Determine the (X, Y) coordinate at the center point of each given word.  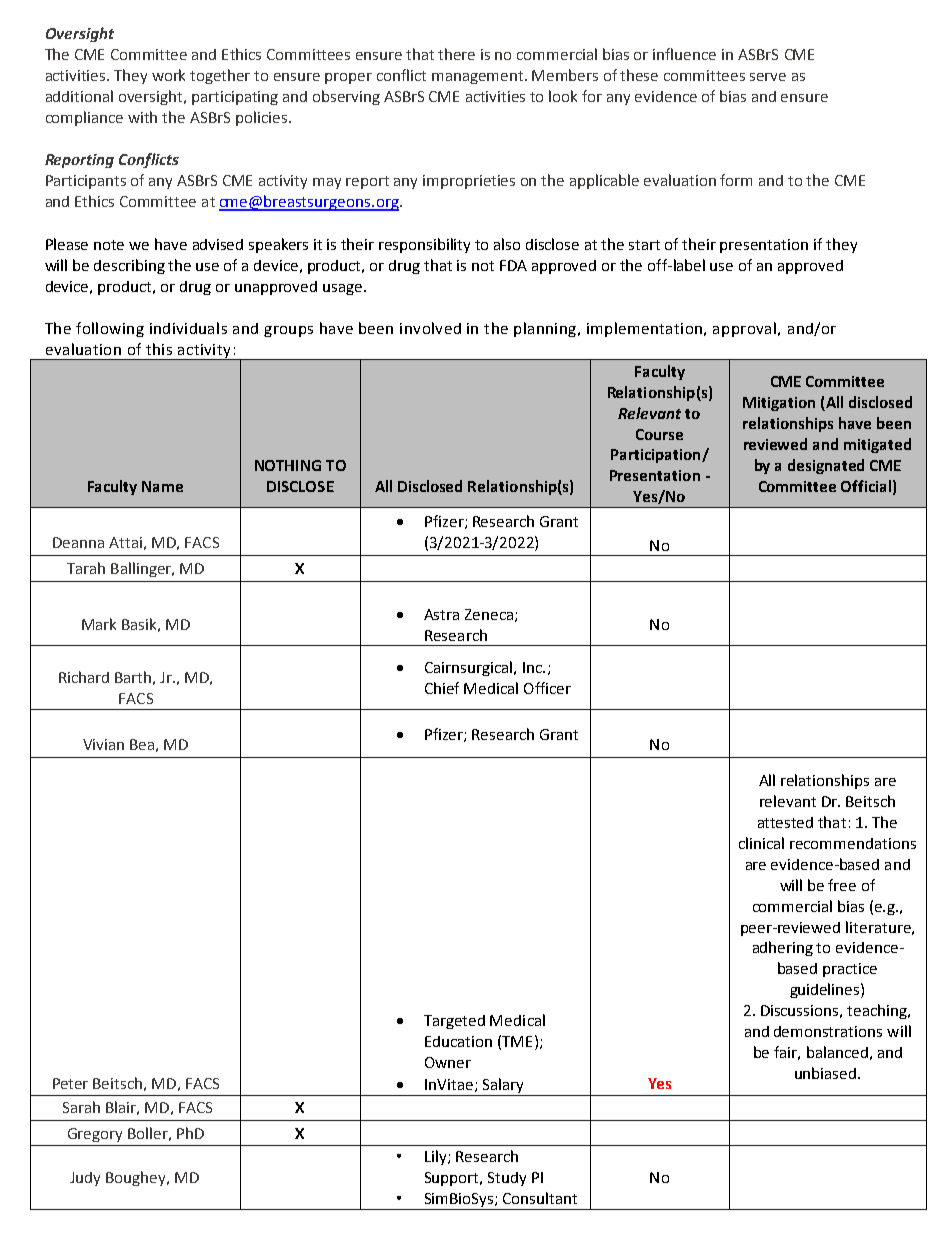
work (168, 75)
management (479, 77)
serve (768, 77)
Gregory (95, 1135)
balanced (837, 1052)
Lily (437, 1157)
